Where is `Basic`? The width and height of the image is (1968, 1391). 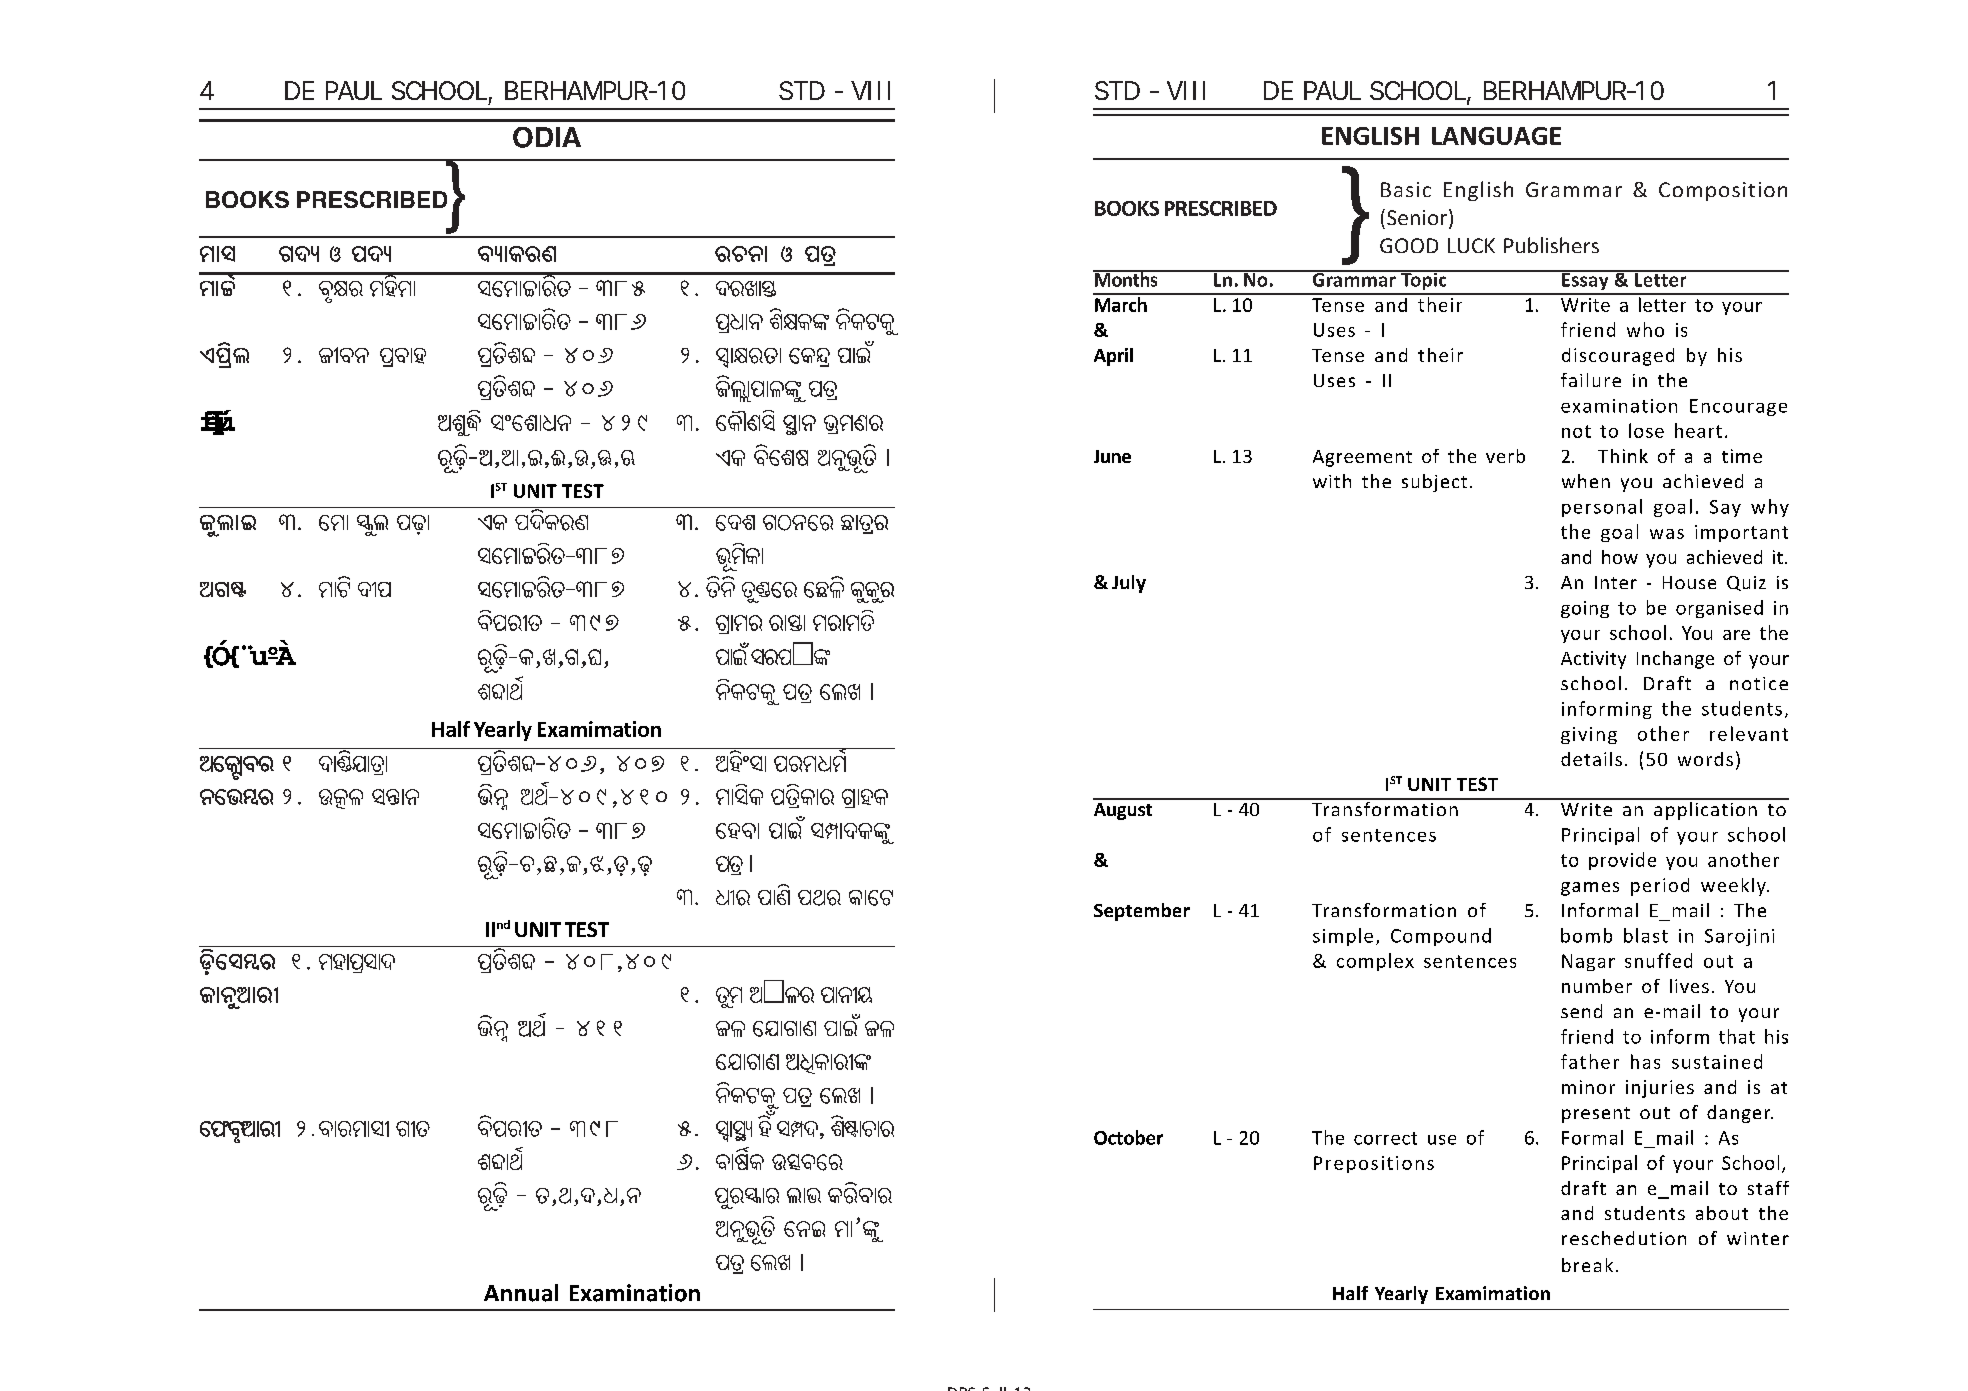 Basic is located at coordinates (1406, 189).
